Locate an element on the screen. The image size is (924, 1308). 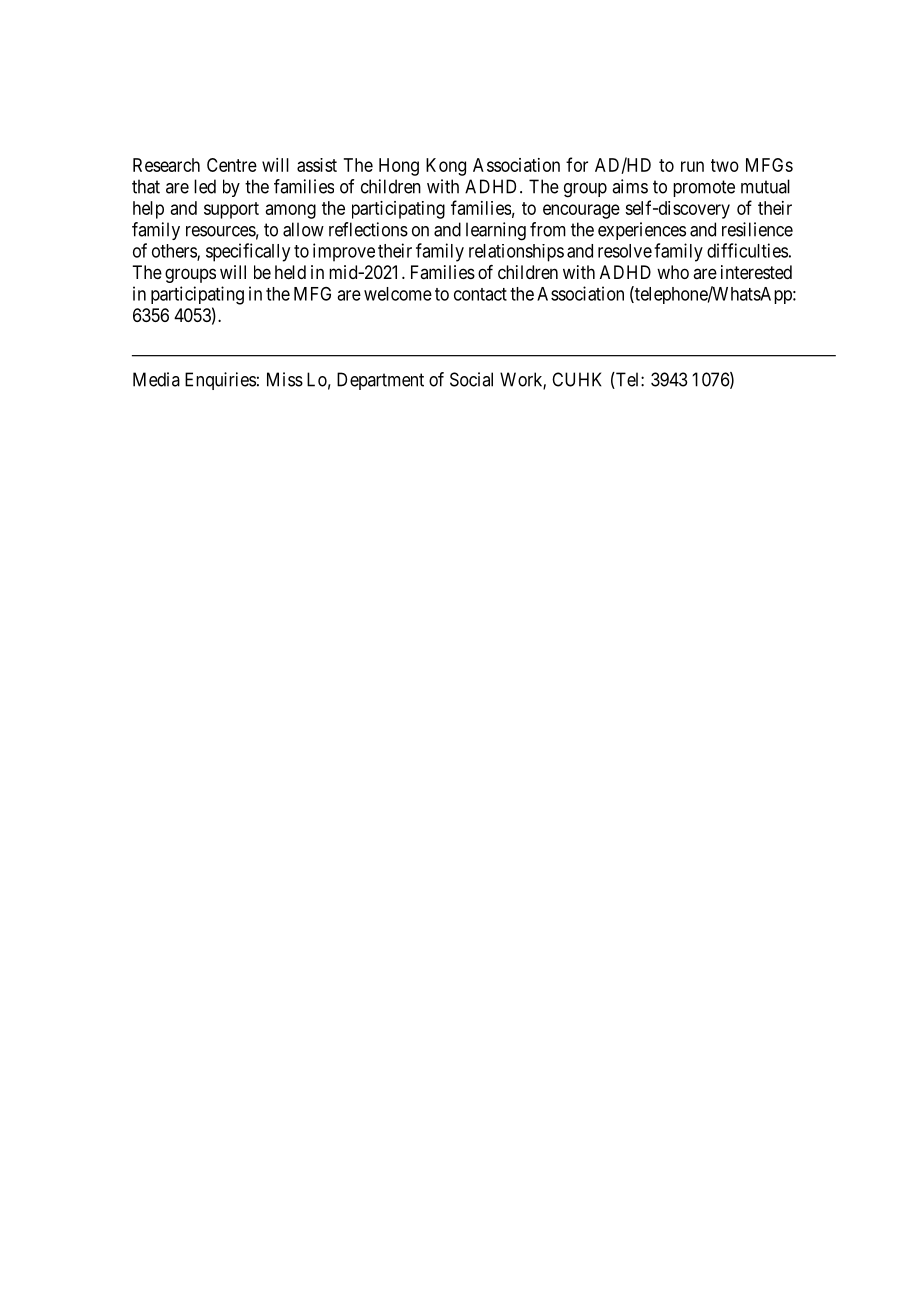
Kong is located at coordinates (446, 167).
